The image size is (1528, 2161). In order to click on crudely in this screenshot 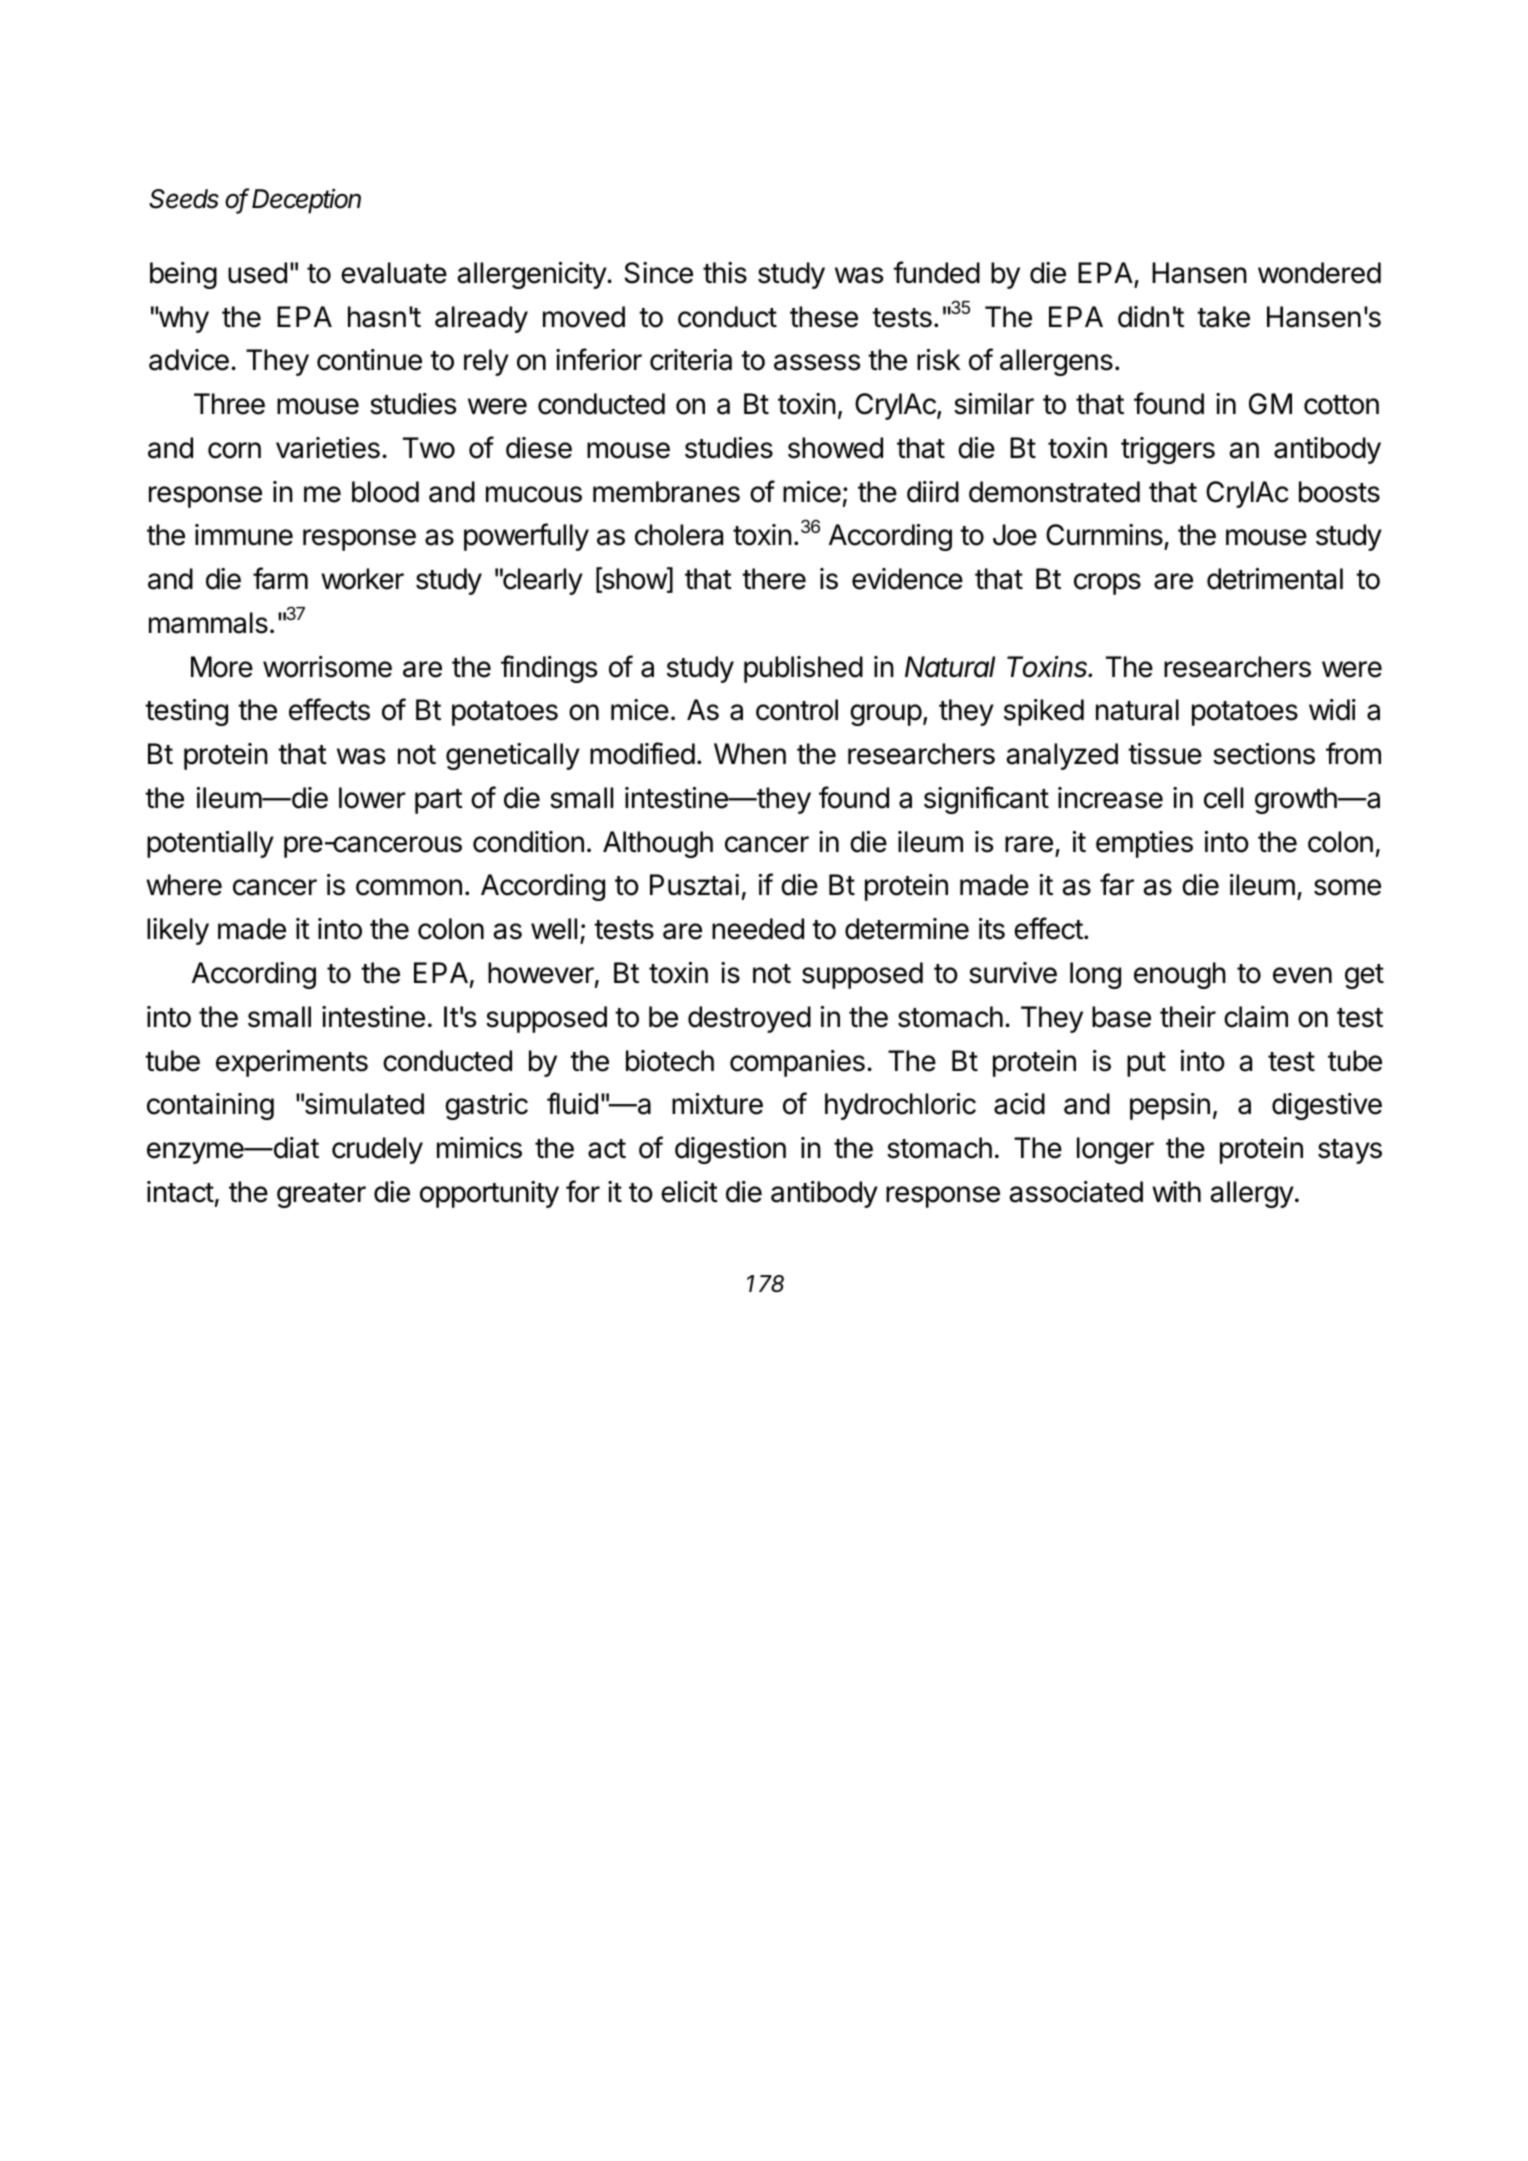, I will do `click(377, 1150)`.
